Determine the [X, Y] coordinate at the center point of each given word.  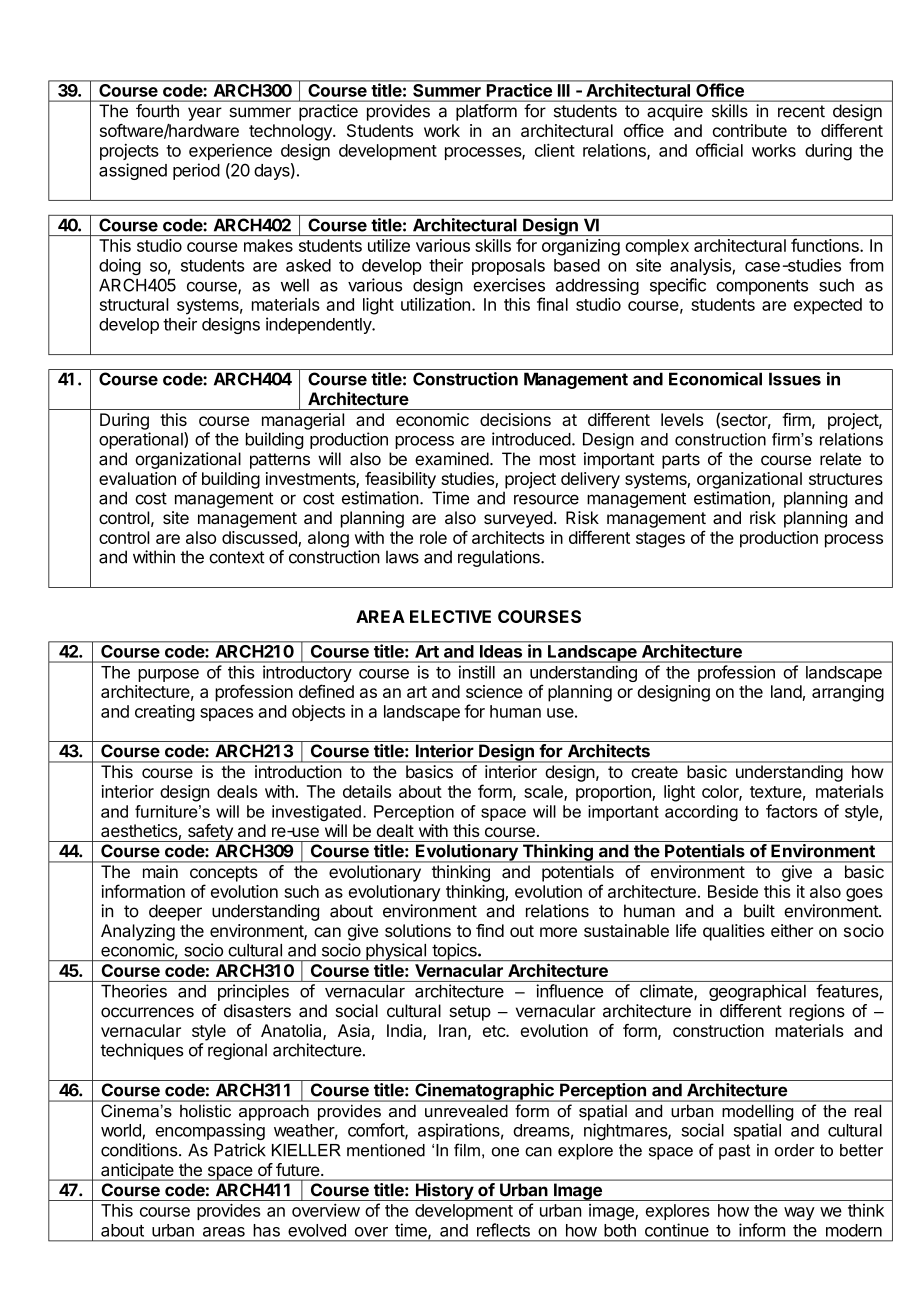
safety [210, 833]
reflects [503, 1230]
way [799, 1213]
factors [792, 811]
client [555, 150]
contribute [750, 130]
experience [230, 151]
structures [846, 479]
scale [544, 792]
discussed [259, 537]
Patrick [240, 1150]
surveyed [518, 519]
